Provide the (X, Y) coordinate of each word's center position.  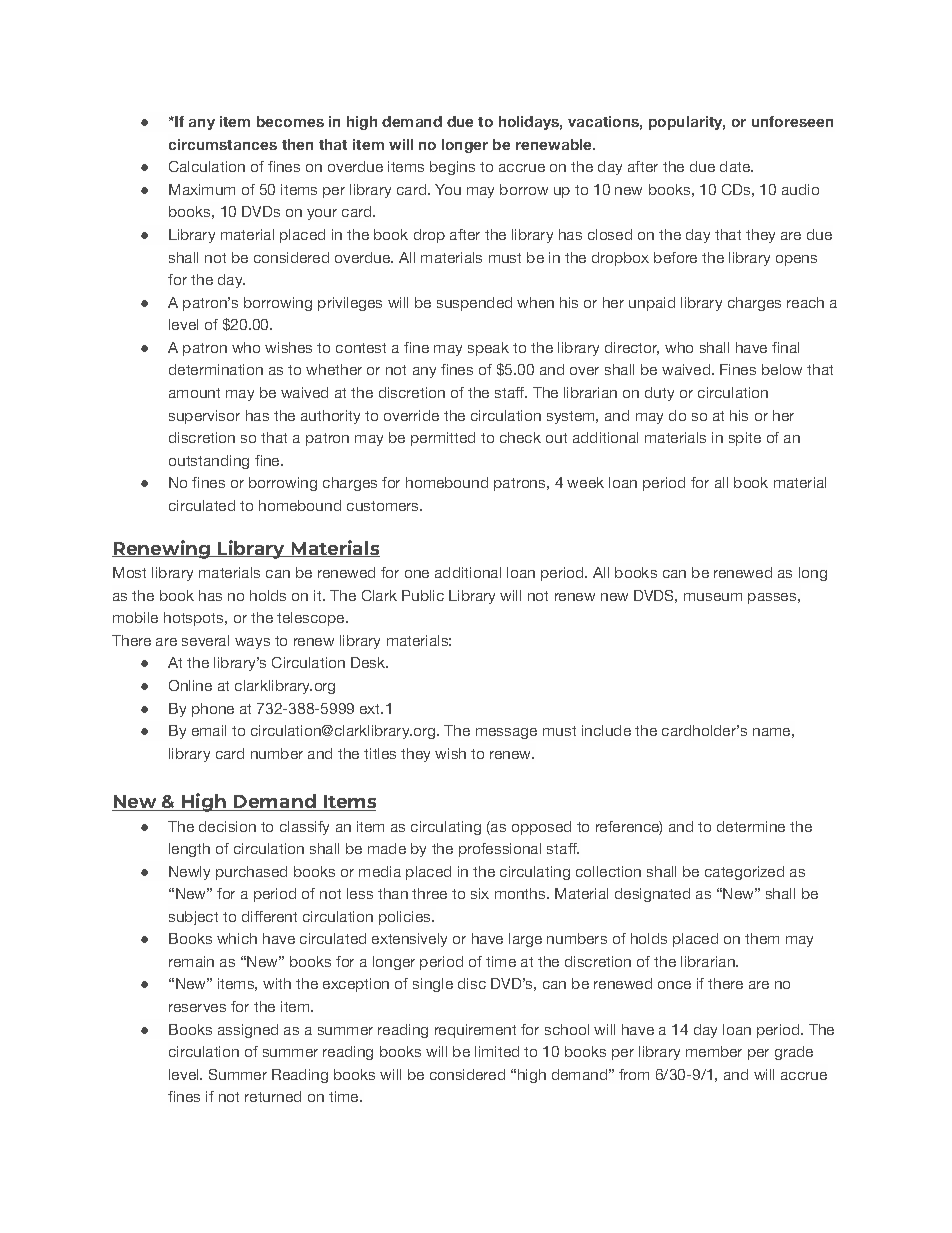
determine (751, 826)
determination (216, 369)
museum (713, 597)
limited (497, 1051)
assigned (248, 1031)
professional (500, 850)
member (714, 1051)
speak (488, 349)
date (736, 166)
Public (423, 595)
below (782, 369)
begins (452, 168)
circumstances (223, 144)
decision (227, 826)
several (205, 640)
